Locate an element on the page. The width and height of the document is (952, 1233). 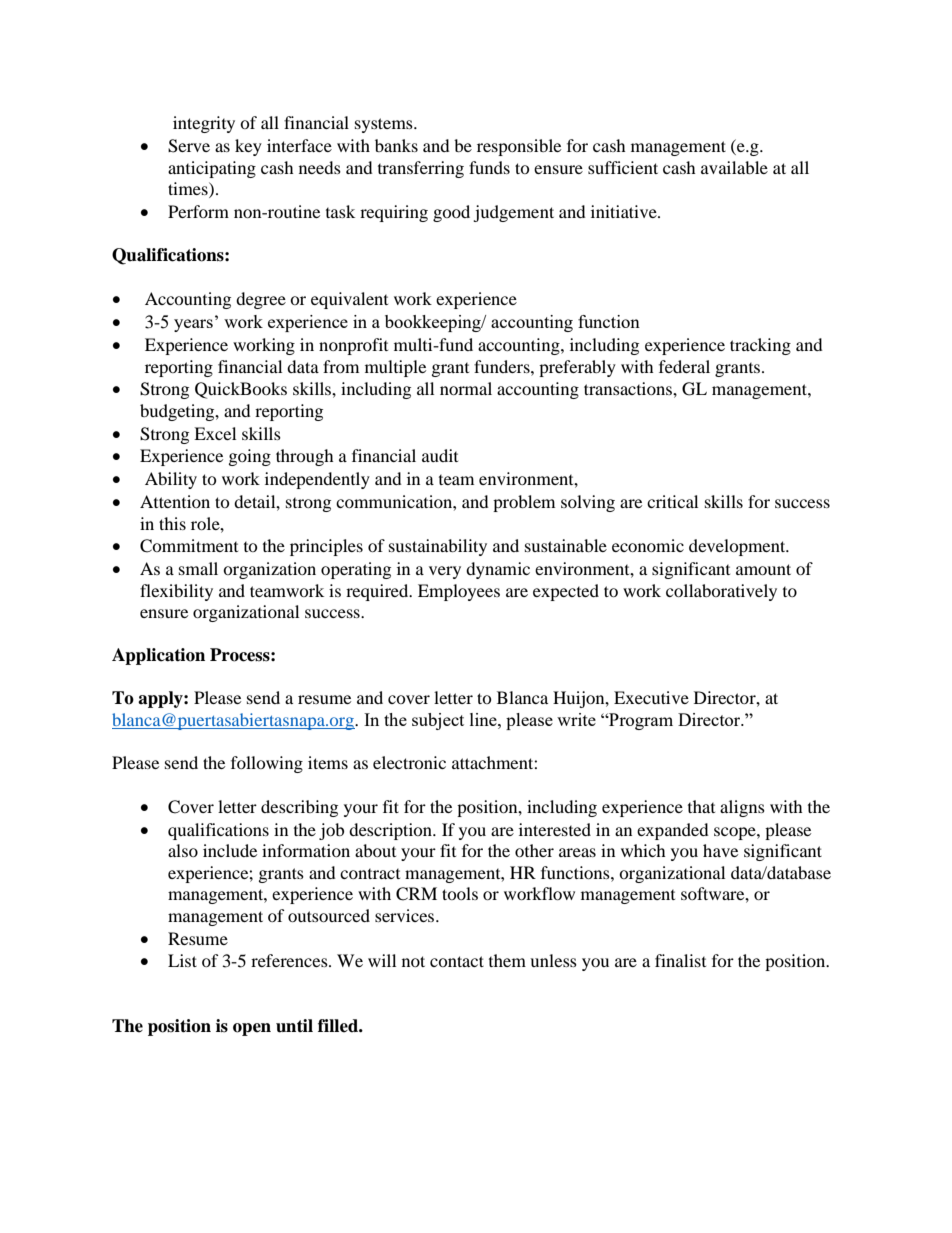
subject is located at coordinates (438, 721).
